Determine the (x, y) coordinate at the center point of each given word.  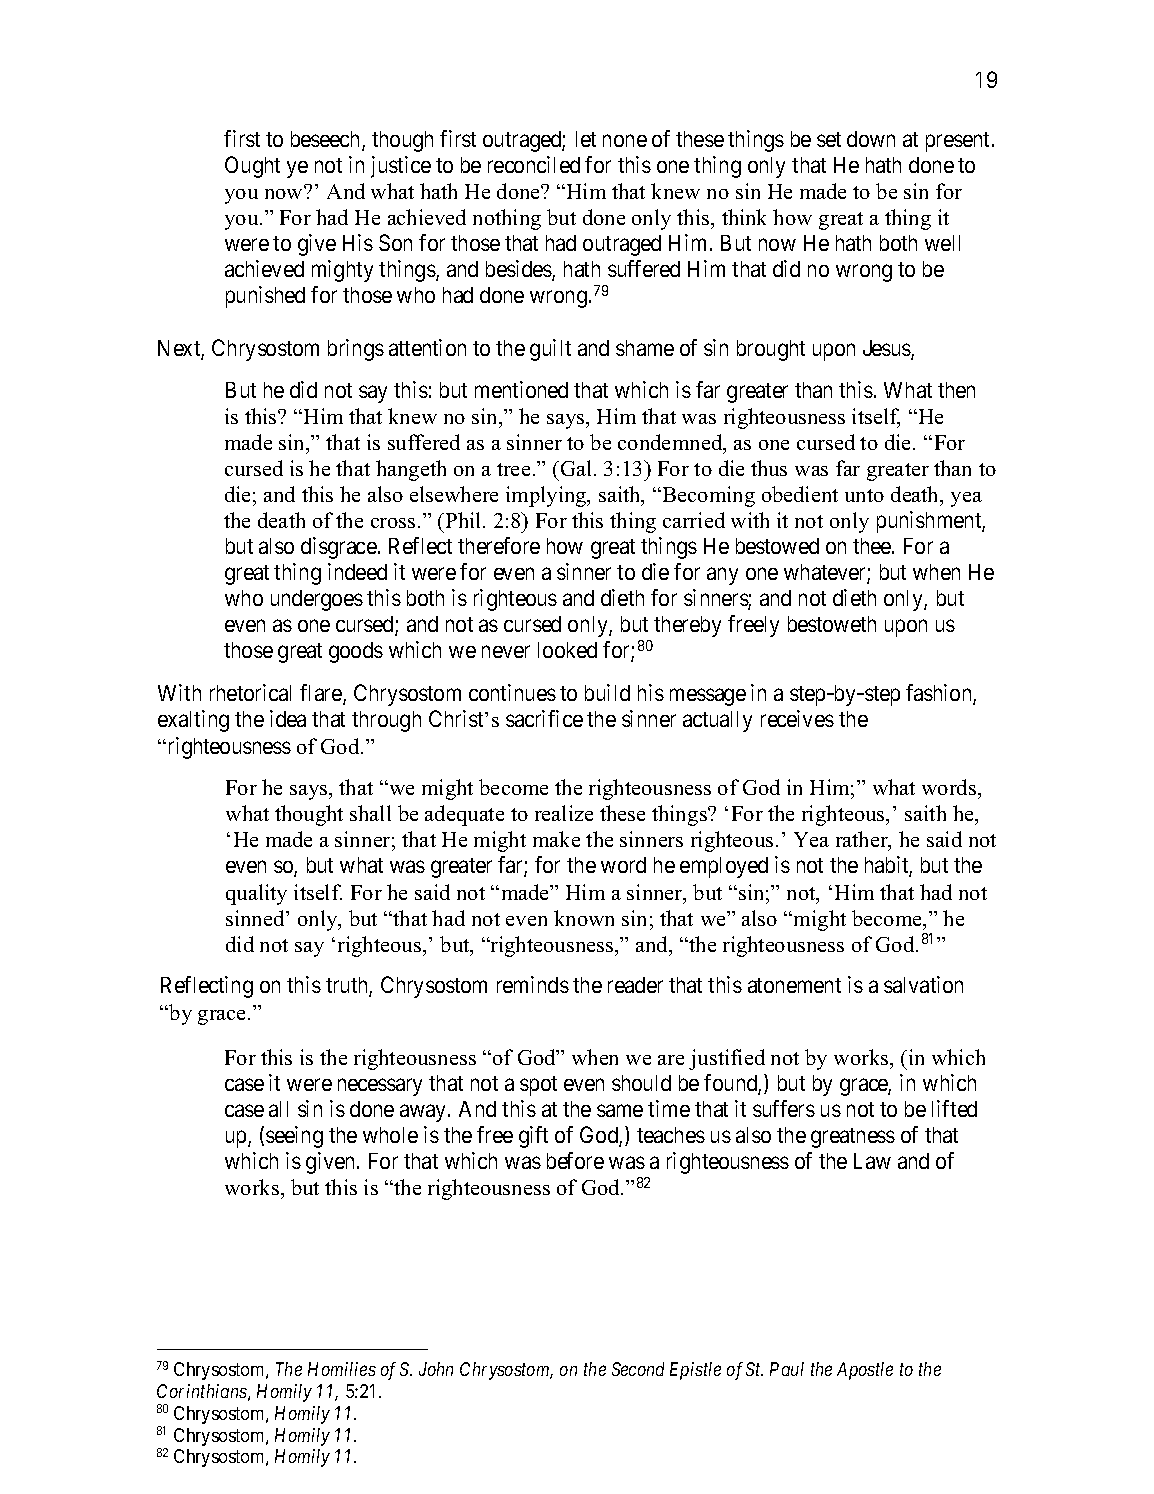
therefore (499, 545)
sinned (256, 918)
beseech (327, 140)
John (436, 1369)
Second (638, 1369)
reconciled (534, 164)
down (871, 139)
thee (873, 546)
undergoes (317, 600)
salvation (923, 984)
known (584, 918)
